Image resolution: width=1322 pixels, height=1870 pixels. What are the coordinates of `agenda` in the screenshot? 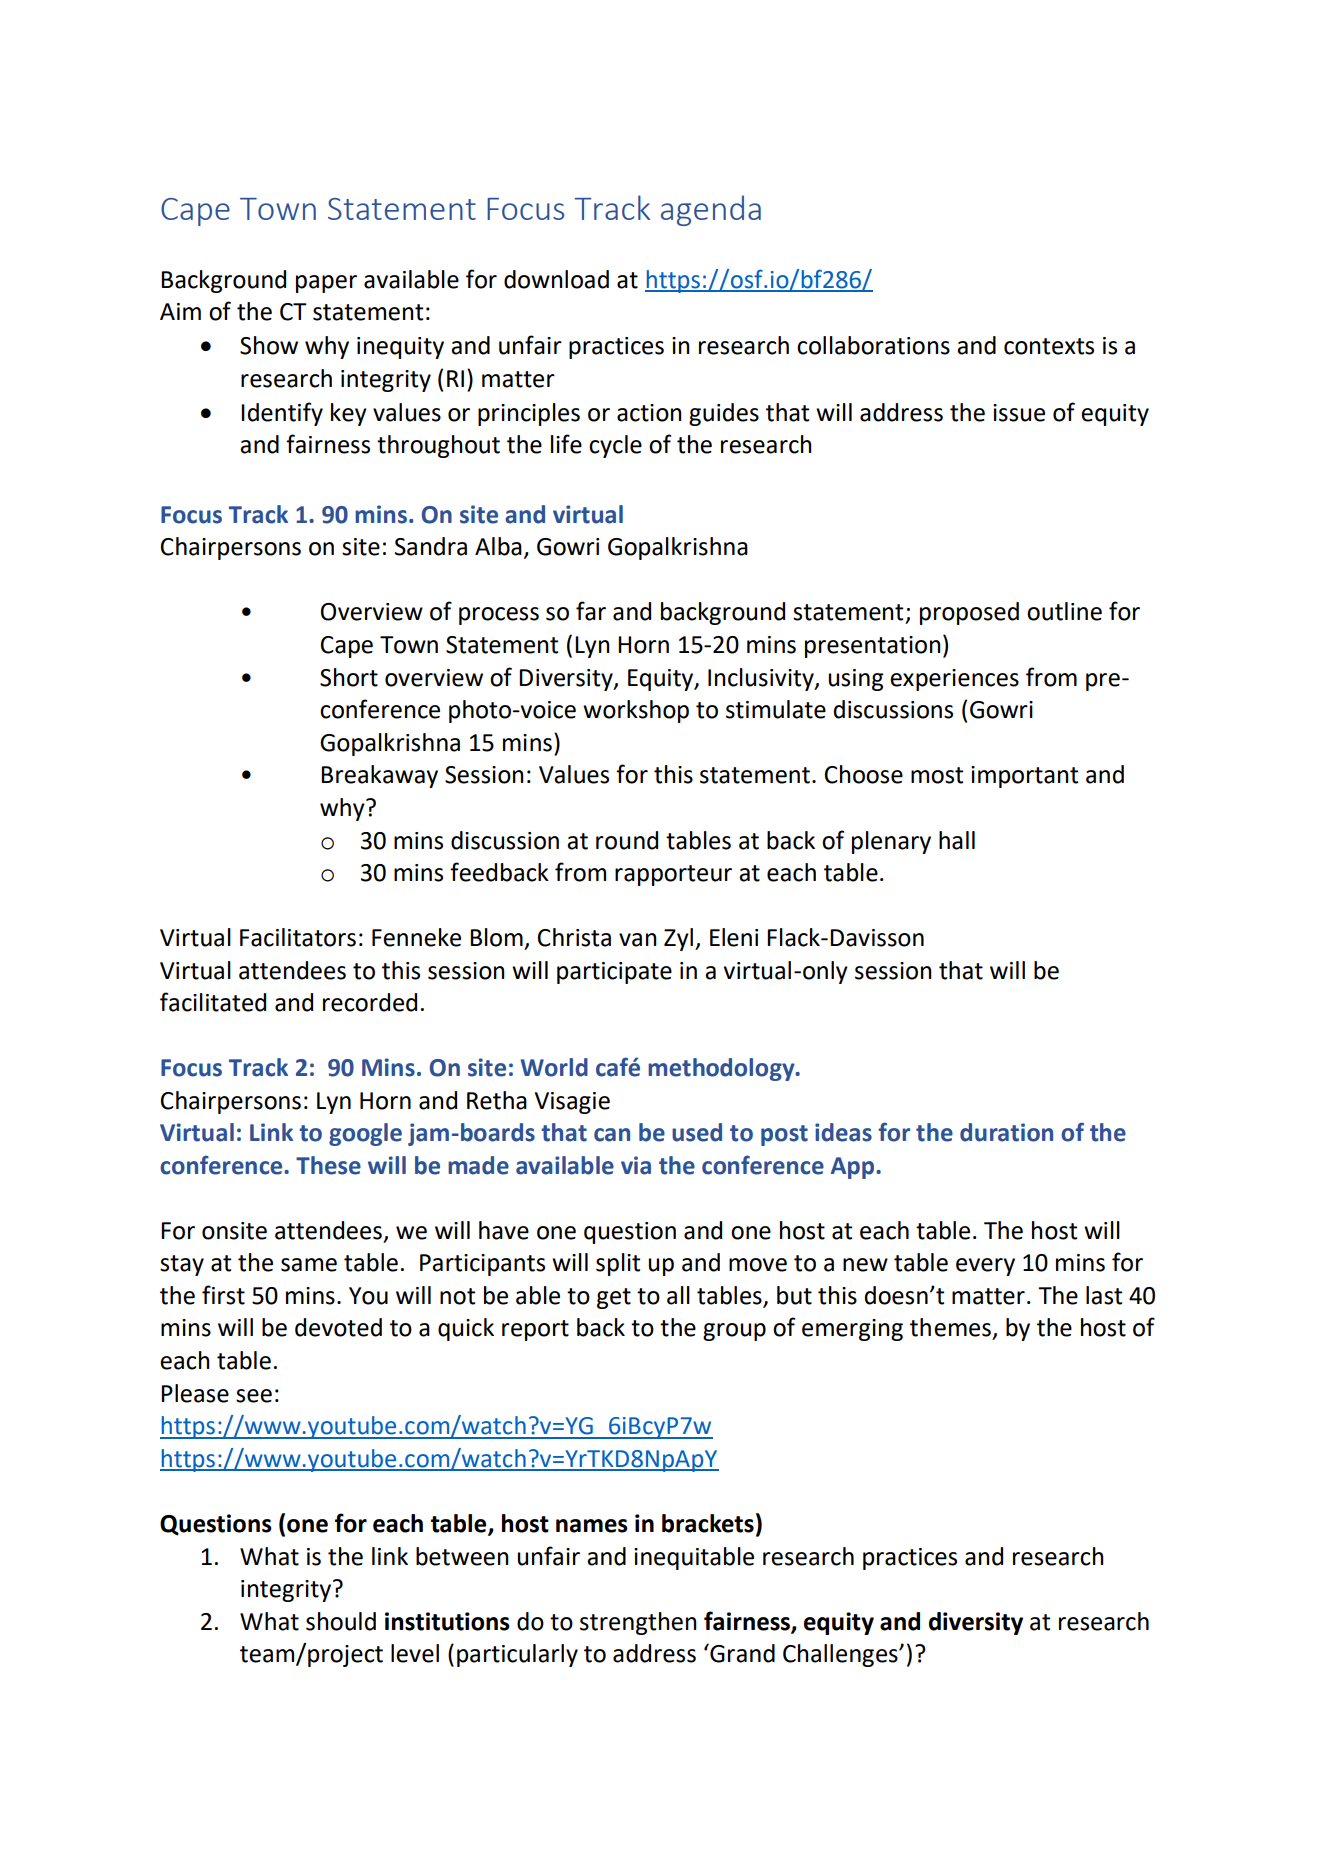 It's located at (711, 210).
